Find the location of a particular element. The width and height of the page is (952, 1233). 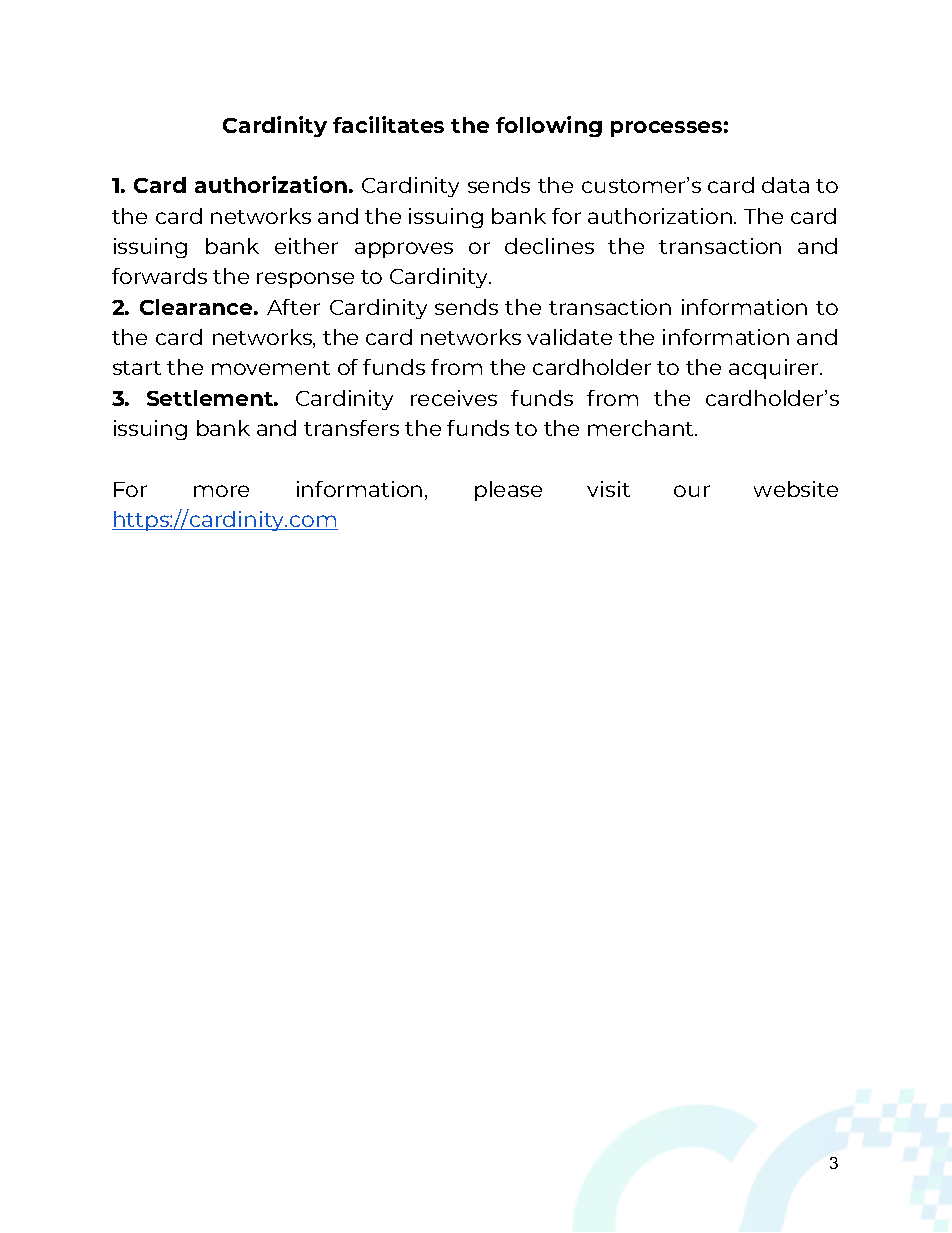

movement is located at coordinates (271, 368).
